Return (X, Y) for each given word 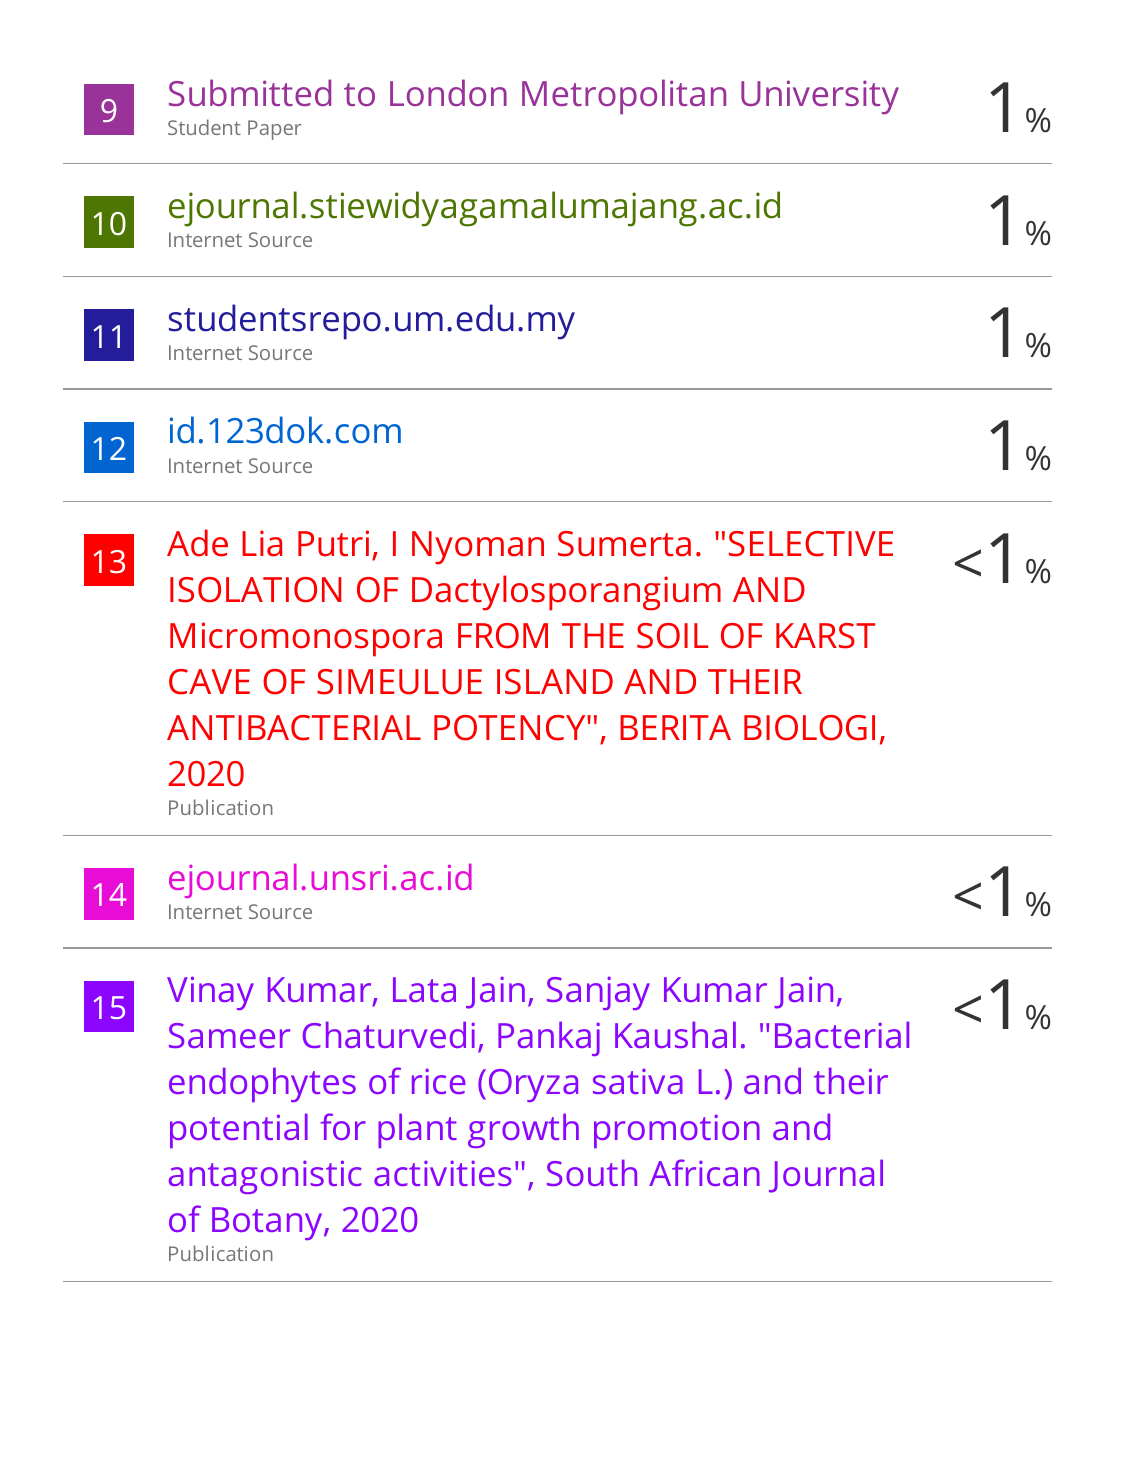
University (820, 97)
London (448, 92)
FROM (503, 636)
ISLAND (555, 682)
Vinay (210, 993)
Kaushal (675, 1034)
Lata (424, 989)
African (704, 1172)
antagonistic (265, 1177)
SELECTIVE (811, 544)
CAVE (209, 682)
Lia (262, 543)
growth (523, 1130)
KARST (825, 636)
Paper (275, 130)
